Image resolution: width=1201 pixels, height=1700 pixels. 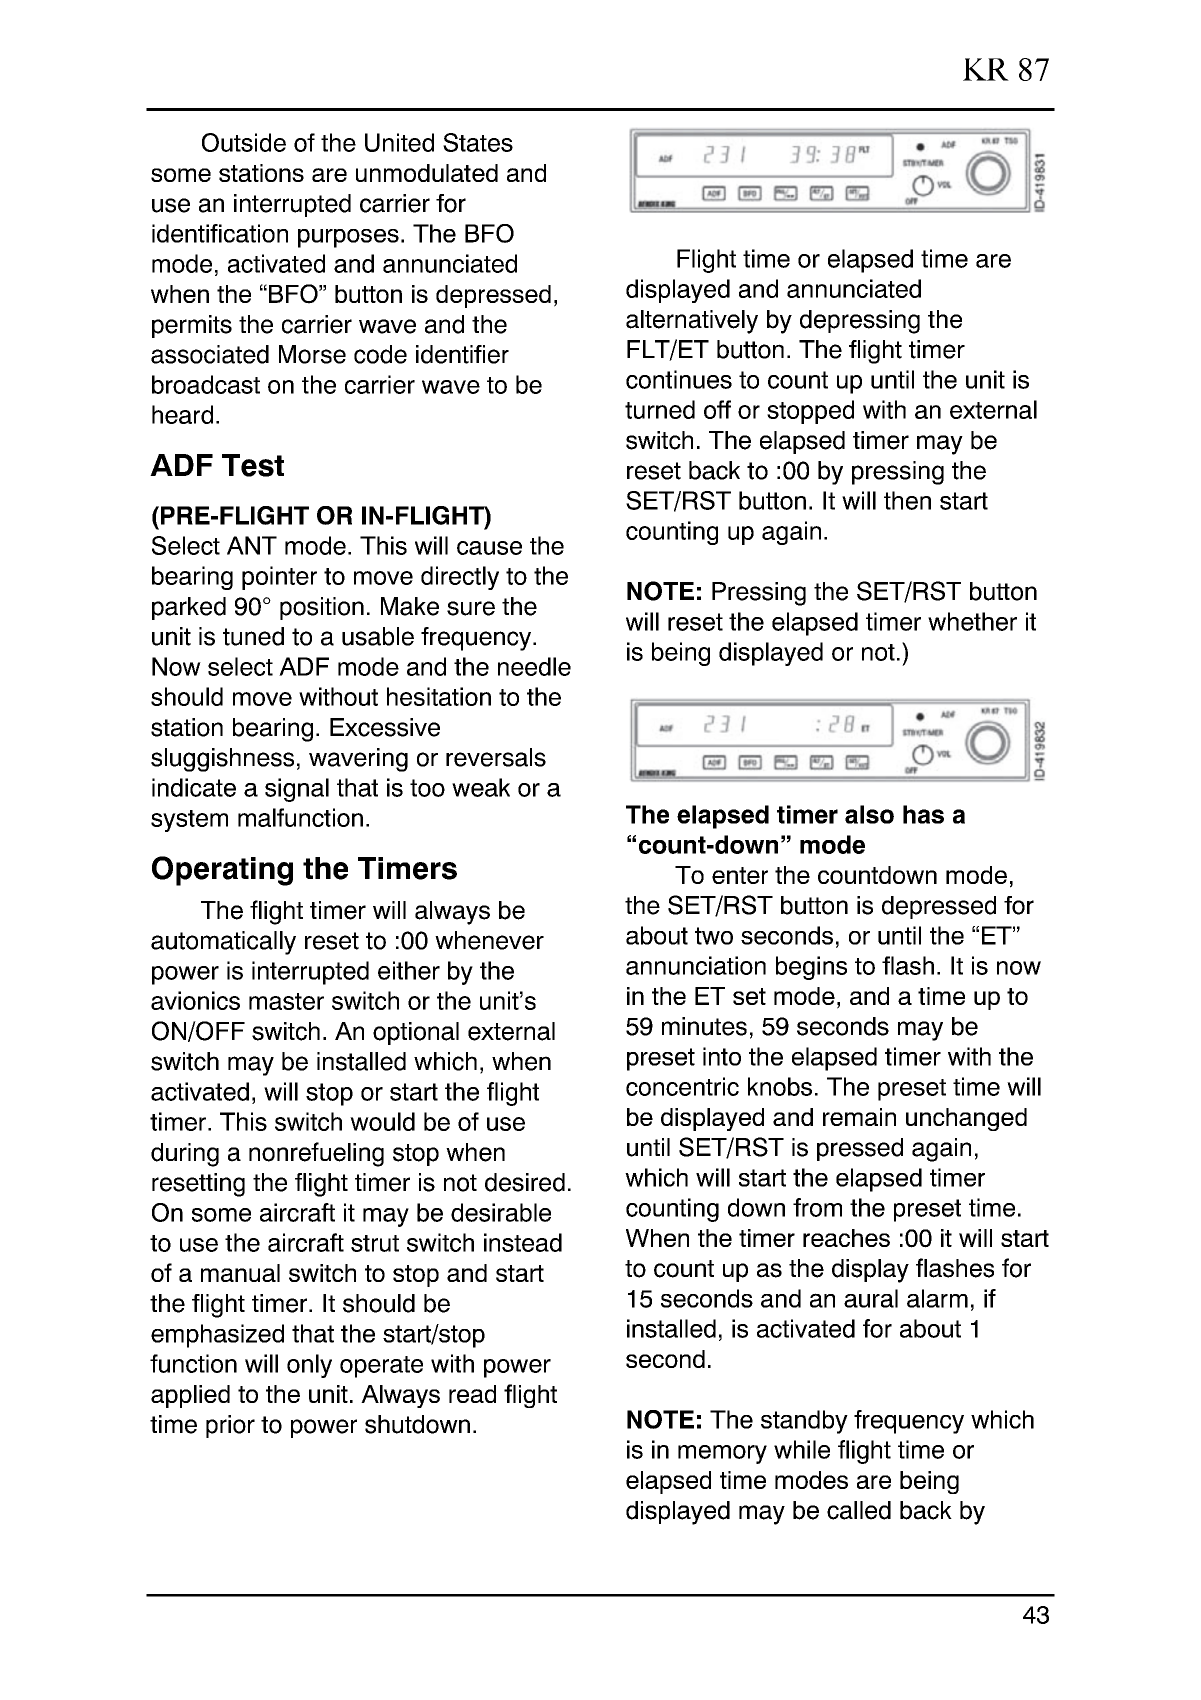 I want to click on alternatively, so click(x=692, y=322).
